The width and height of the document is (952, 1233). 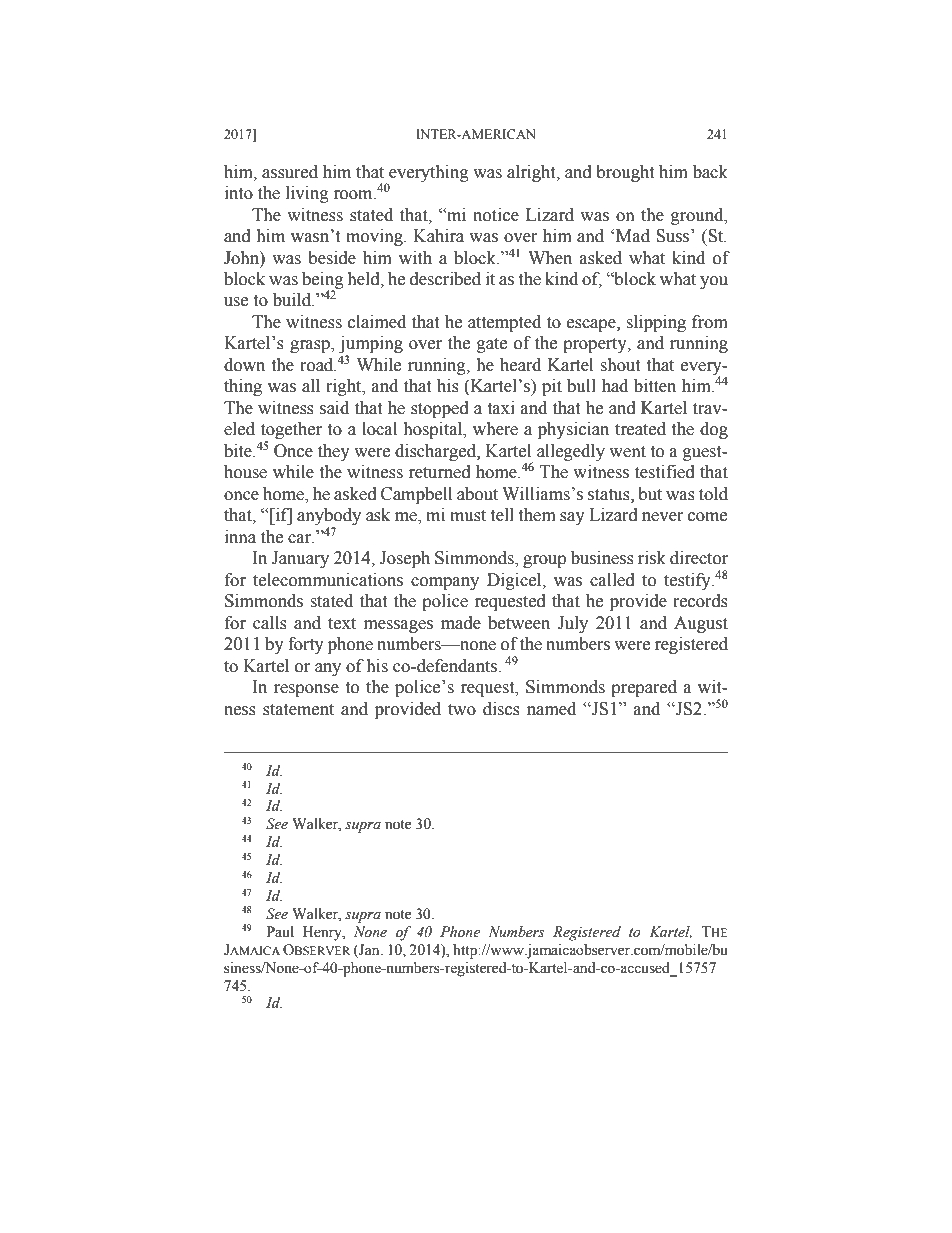 I want to click on August, so click(x=701, y=624).
